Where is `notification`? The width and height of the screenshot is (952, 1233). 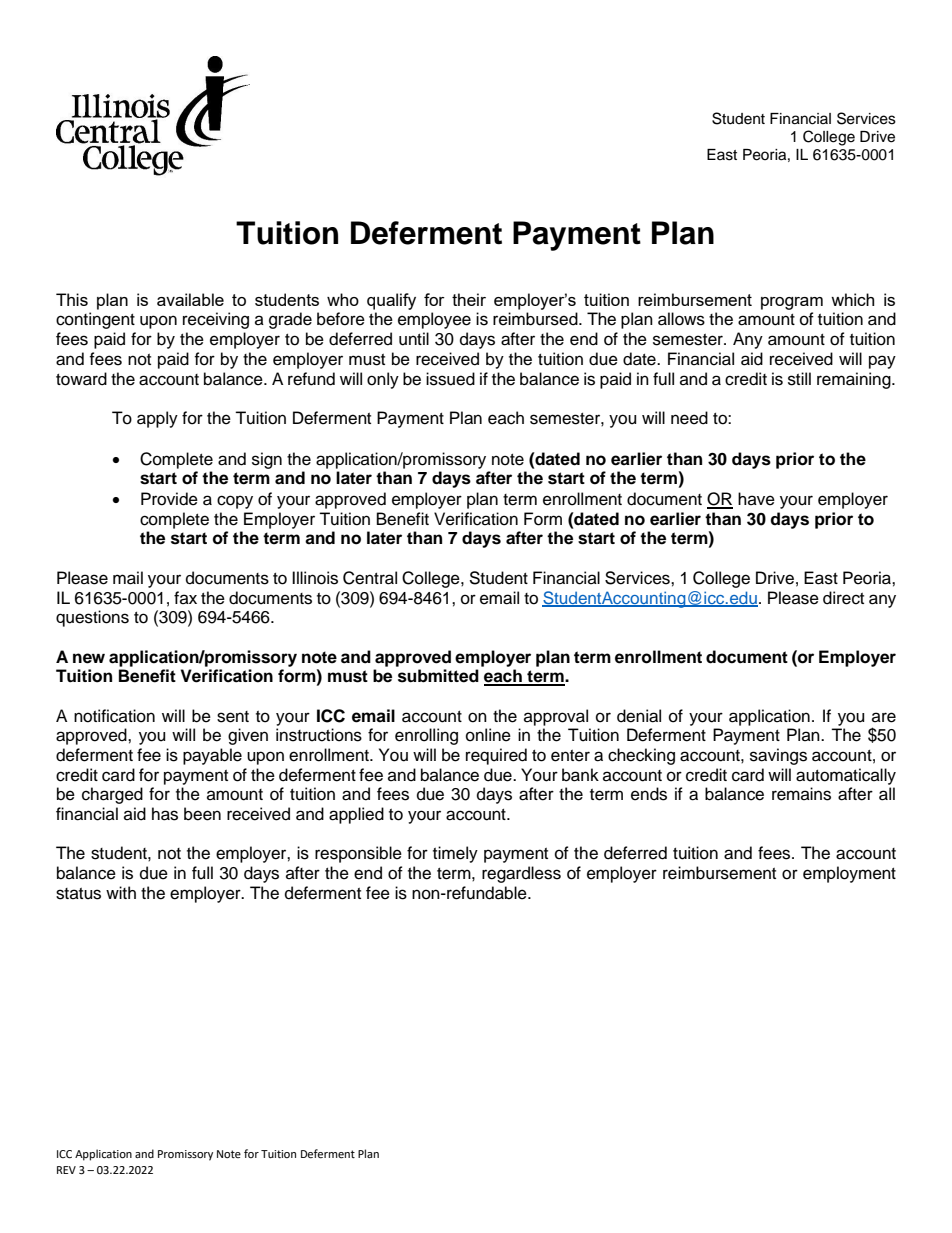
notification is located at coordinates (114, 716).
